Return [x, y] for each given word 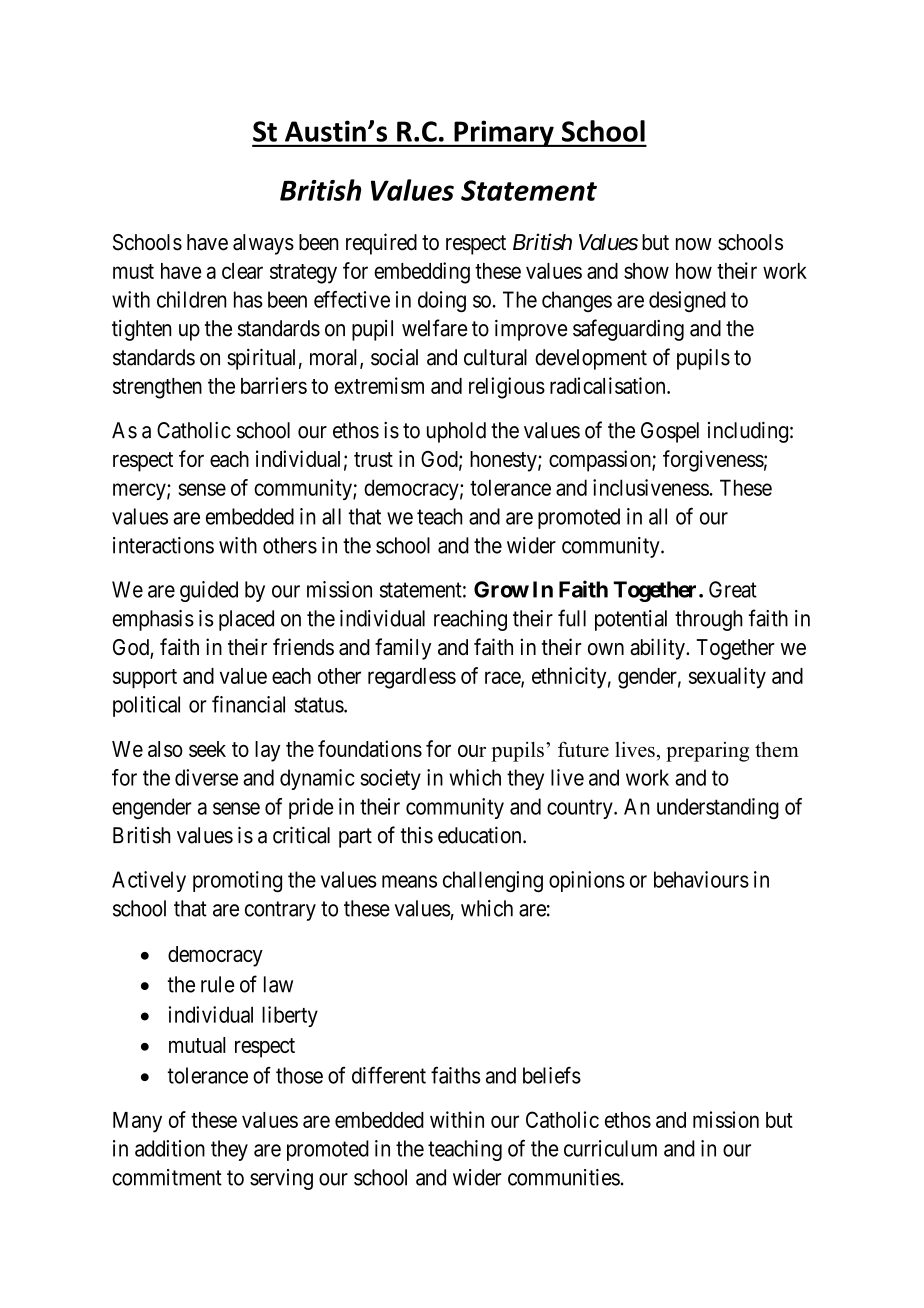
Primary [504, 133]
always [263, 244]
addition [170, 1148]
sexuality [727, 678]
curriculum [610, 1148]
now [694, 244]
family [403, 649]
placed [246, 620]
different [389, 1075]
